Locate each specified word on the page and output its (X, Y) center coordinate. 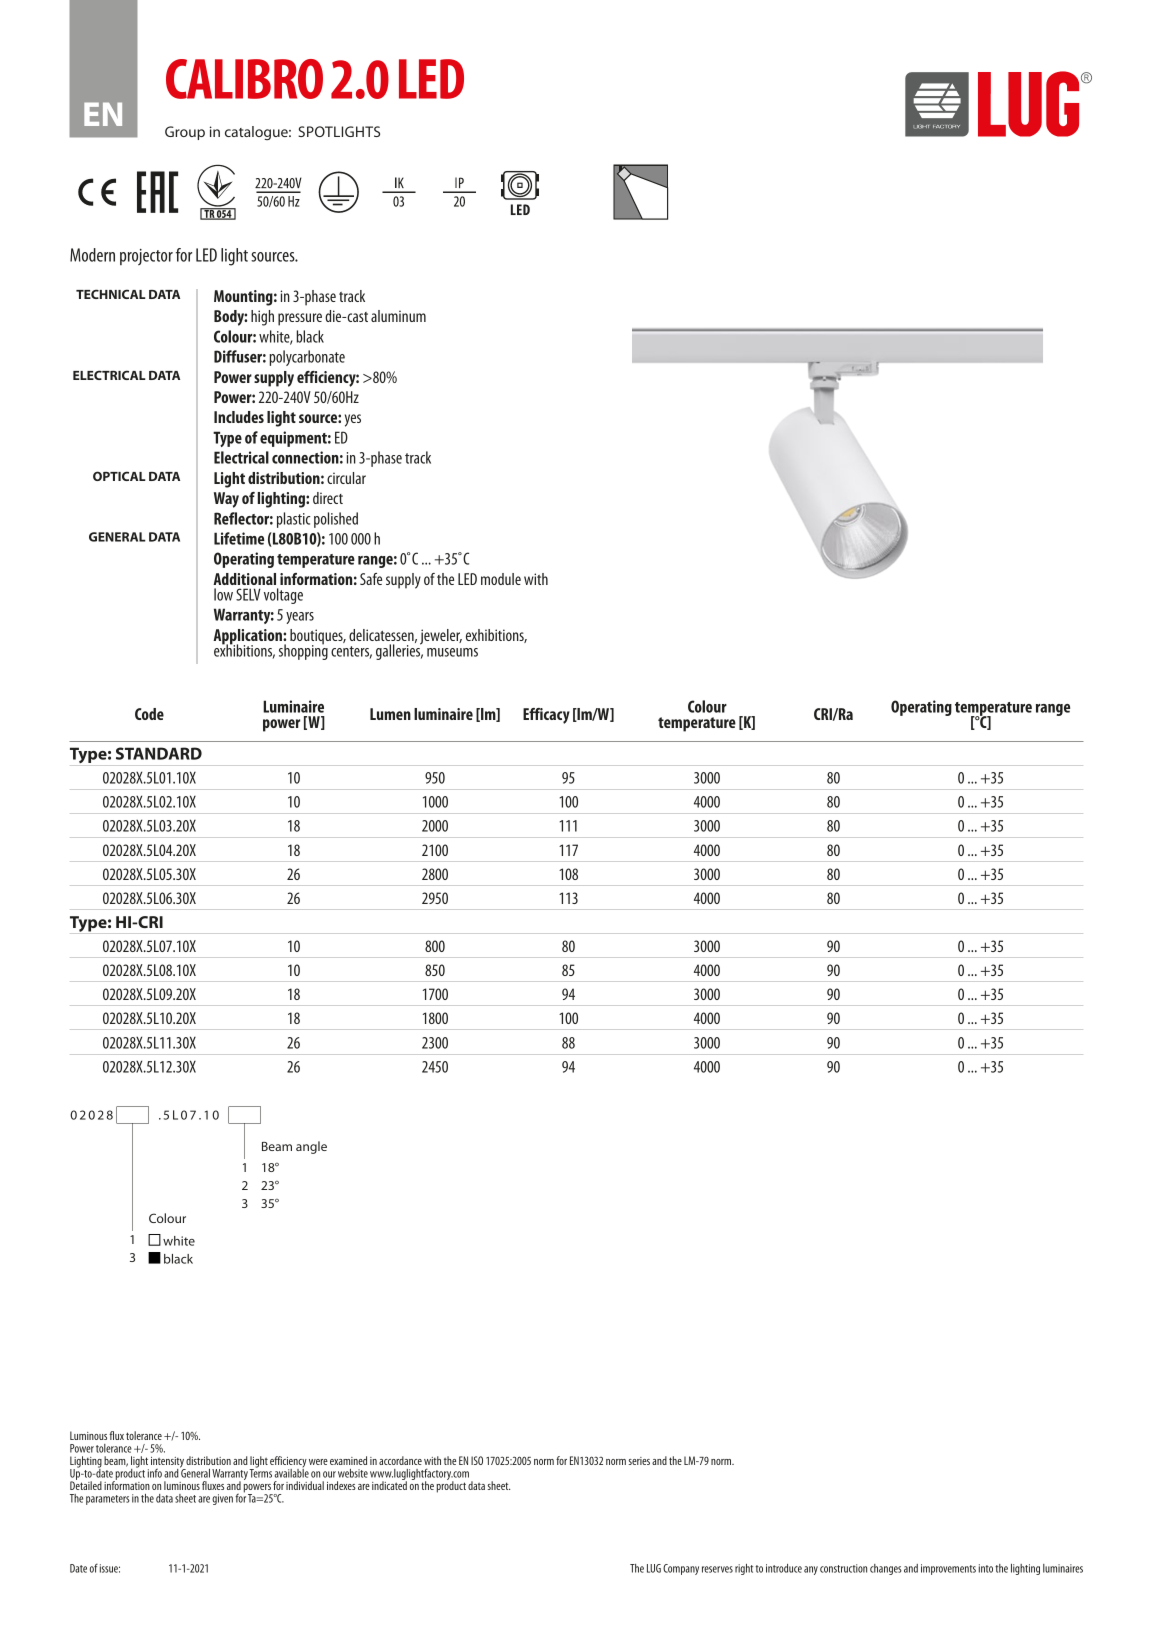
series (639, 1461)
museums (452, 652)
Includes (239, 417)
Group (185, 133)
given (222, 1499)
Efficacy (546, 716)
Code (149, 714)
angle (311, 1147)
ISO (477, 1460)
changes (886, 1569)
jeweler (441, 637)
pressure (300, 319)
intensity (168, 1463)
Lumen (390, 714)
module (501, 579)
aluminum (398, 316)
